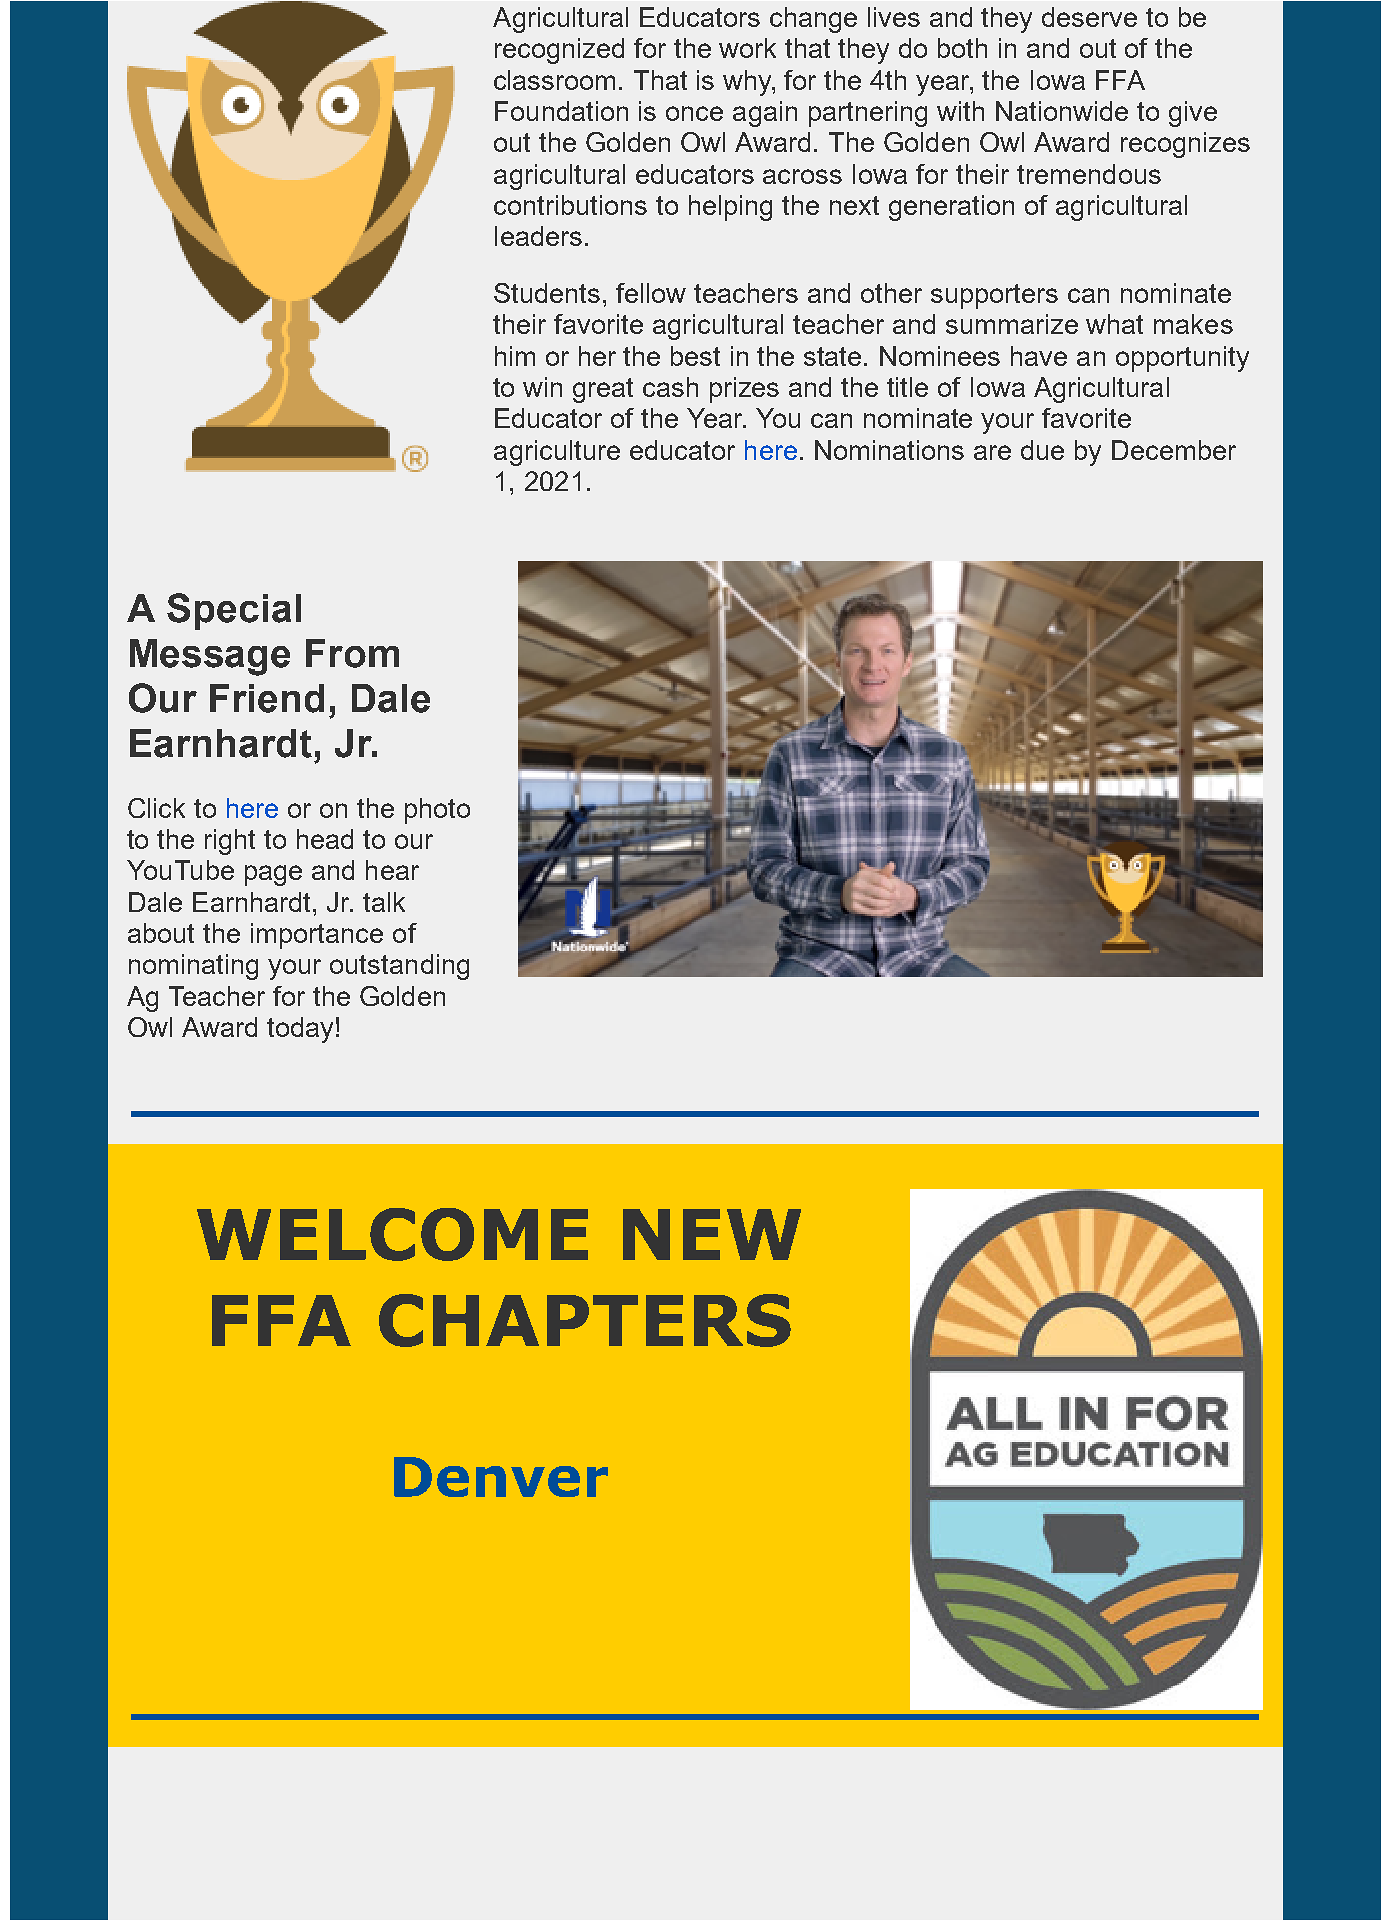 The width and height of the screenshot is (1386, 1927). What do you see at coordinates (399, 967) in the screenshot?
I see `outstanding` at bounding box center [399, 967].
